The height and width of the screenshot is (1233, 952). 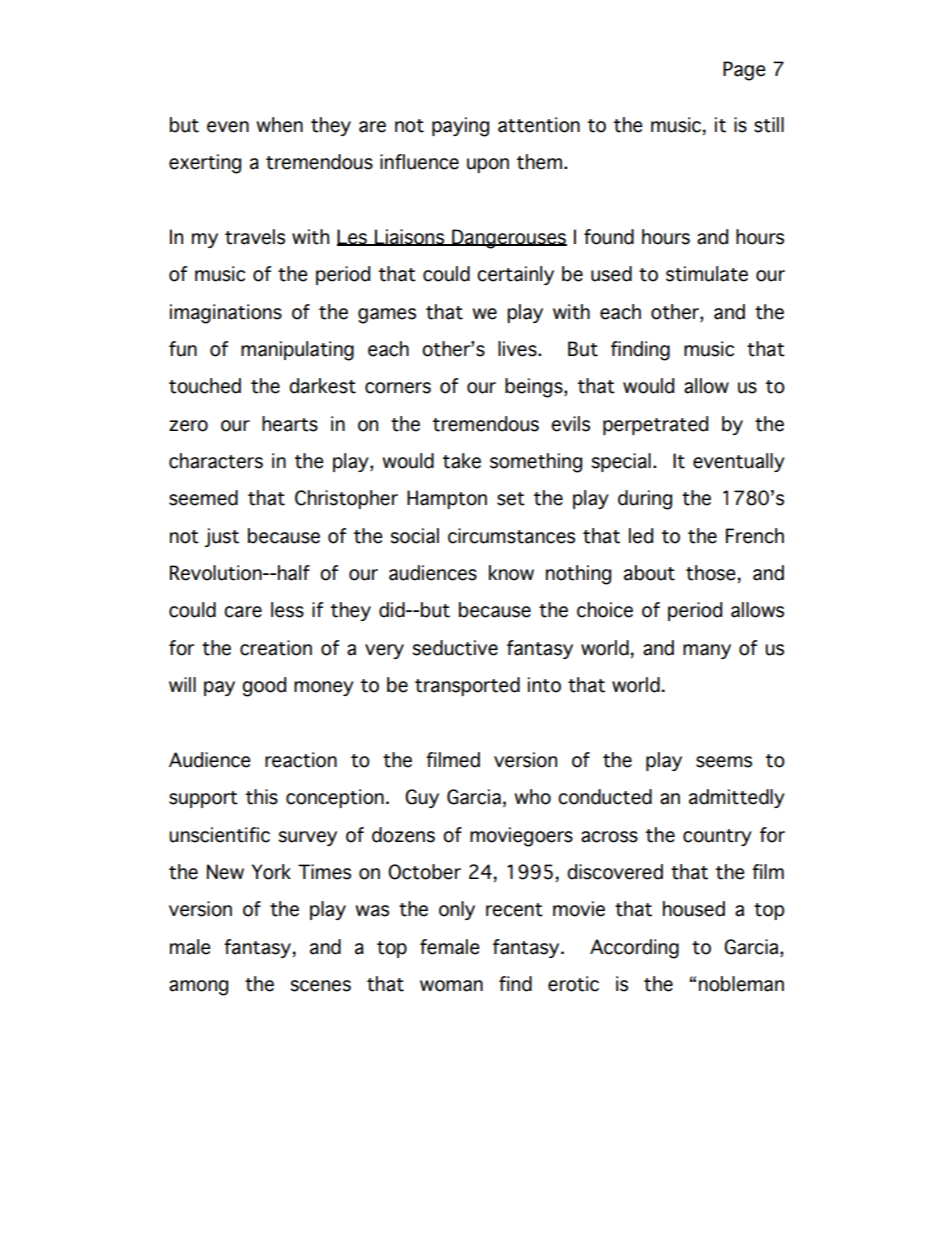 What do you see at coordinates (301, 760) in the screenshot?
I see `reaction` at bounding box center [301, 760].
